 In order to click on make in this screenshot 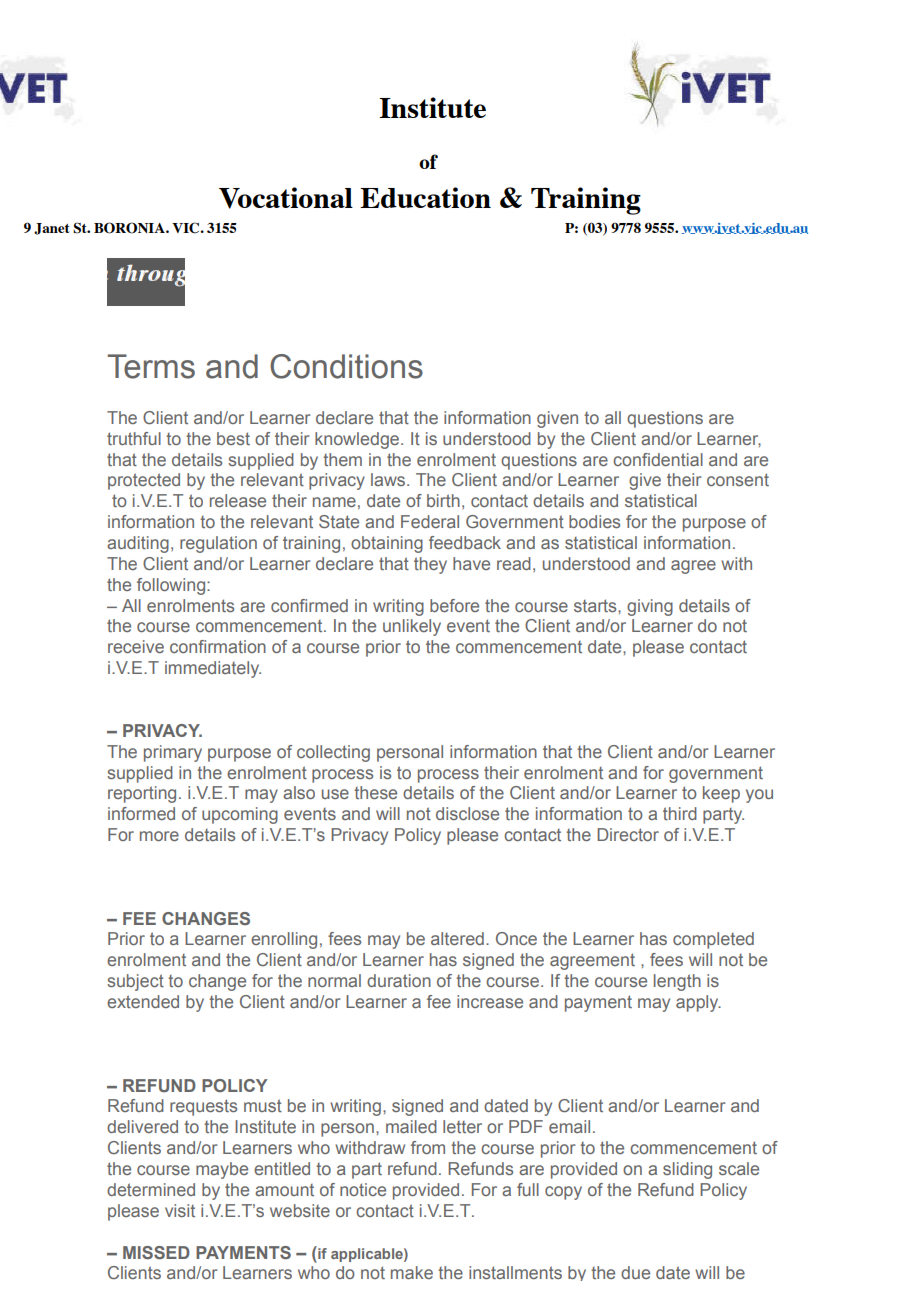, I will do `click(412, 1272)`.
